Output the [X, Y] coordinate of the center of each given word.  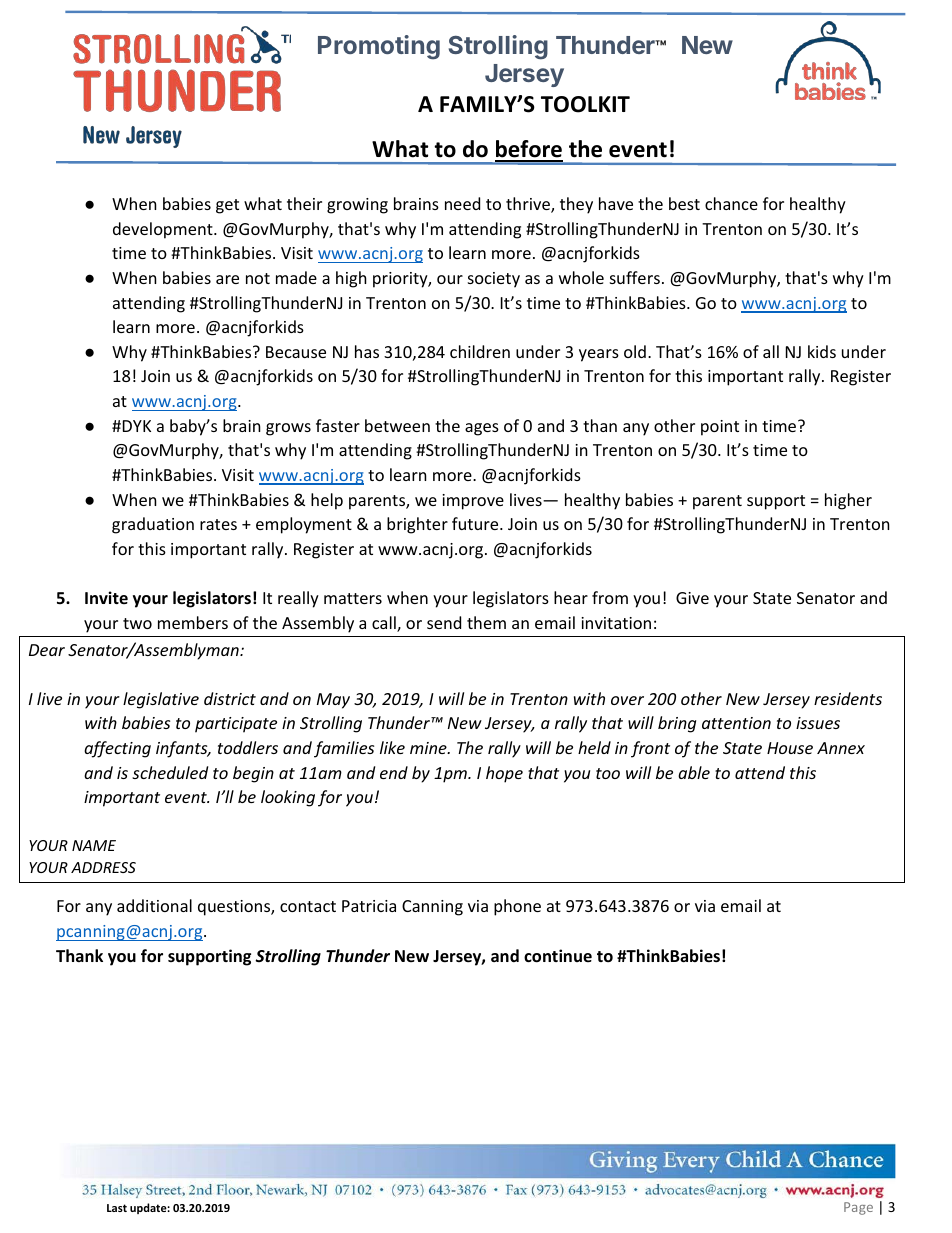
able [694, 772]
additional [154, 905]
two [137, 623]
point [720, 428]
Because [296, 352]
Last [117, 1208]
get [227, 206]
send [444, 622]
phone [517, 907]
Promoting [379, 47]
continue [558, 956]
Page [858, 1208]
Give [692, 598]
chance [731, 203]
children [480, 351]
